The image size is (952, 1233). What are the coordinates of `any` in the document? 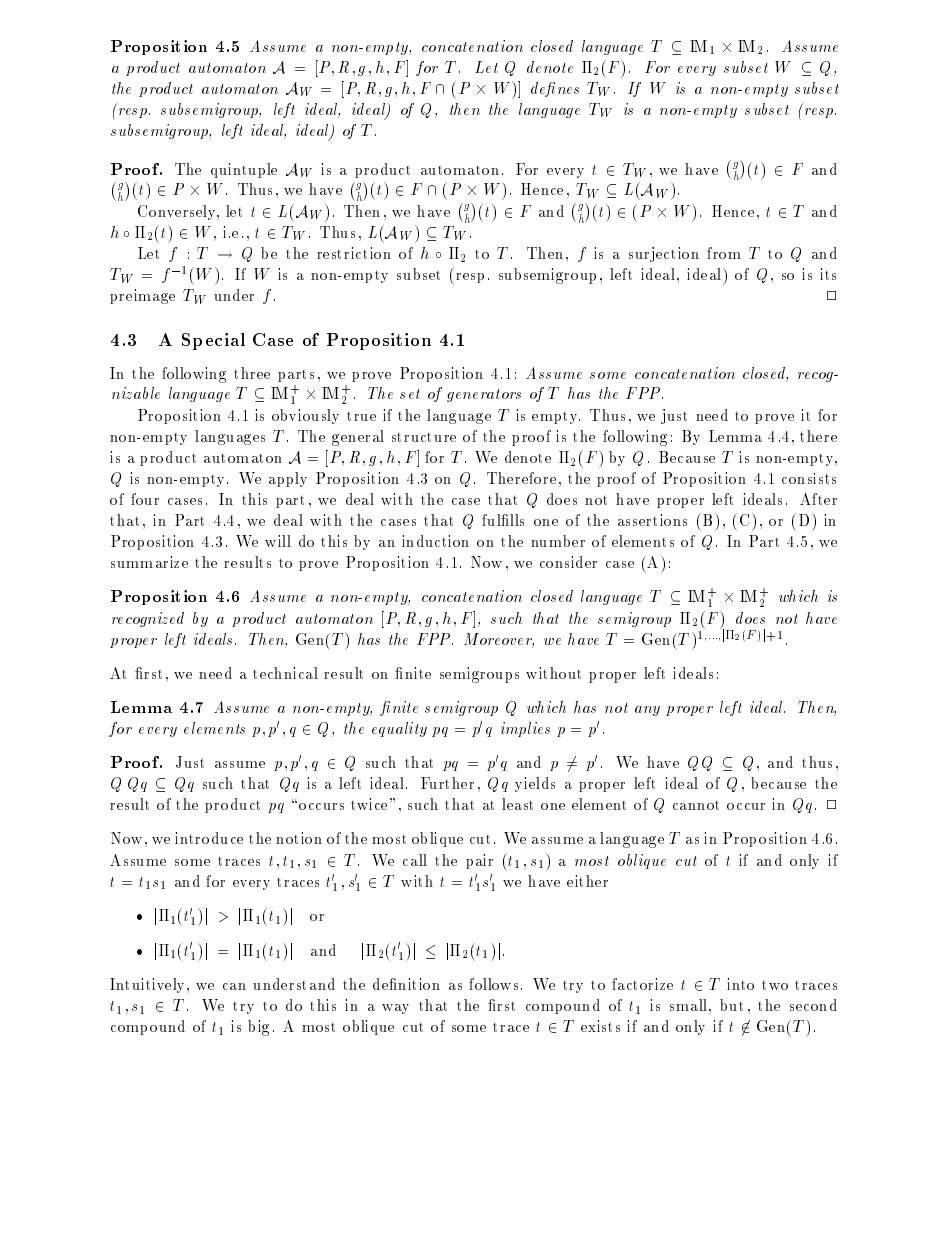 It's located at (647, 711).
